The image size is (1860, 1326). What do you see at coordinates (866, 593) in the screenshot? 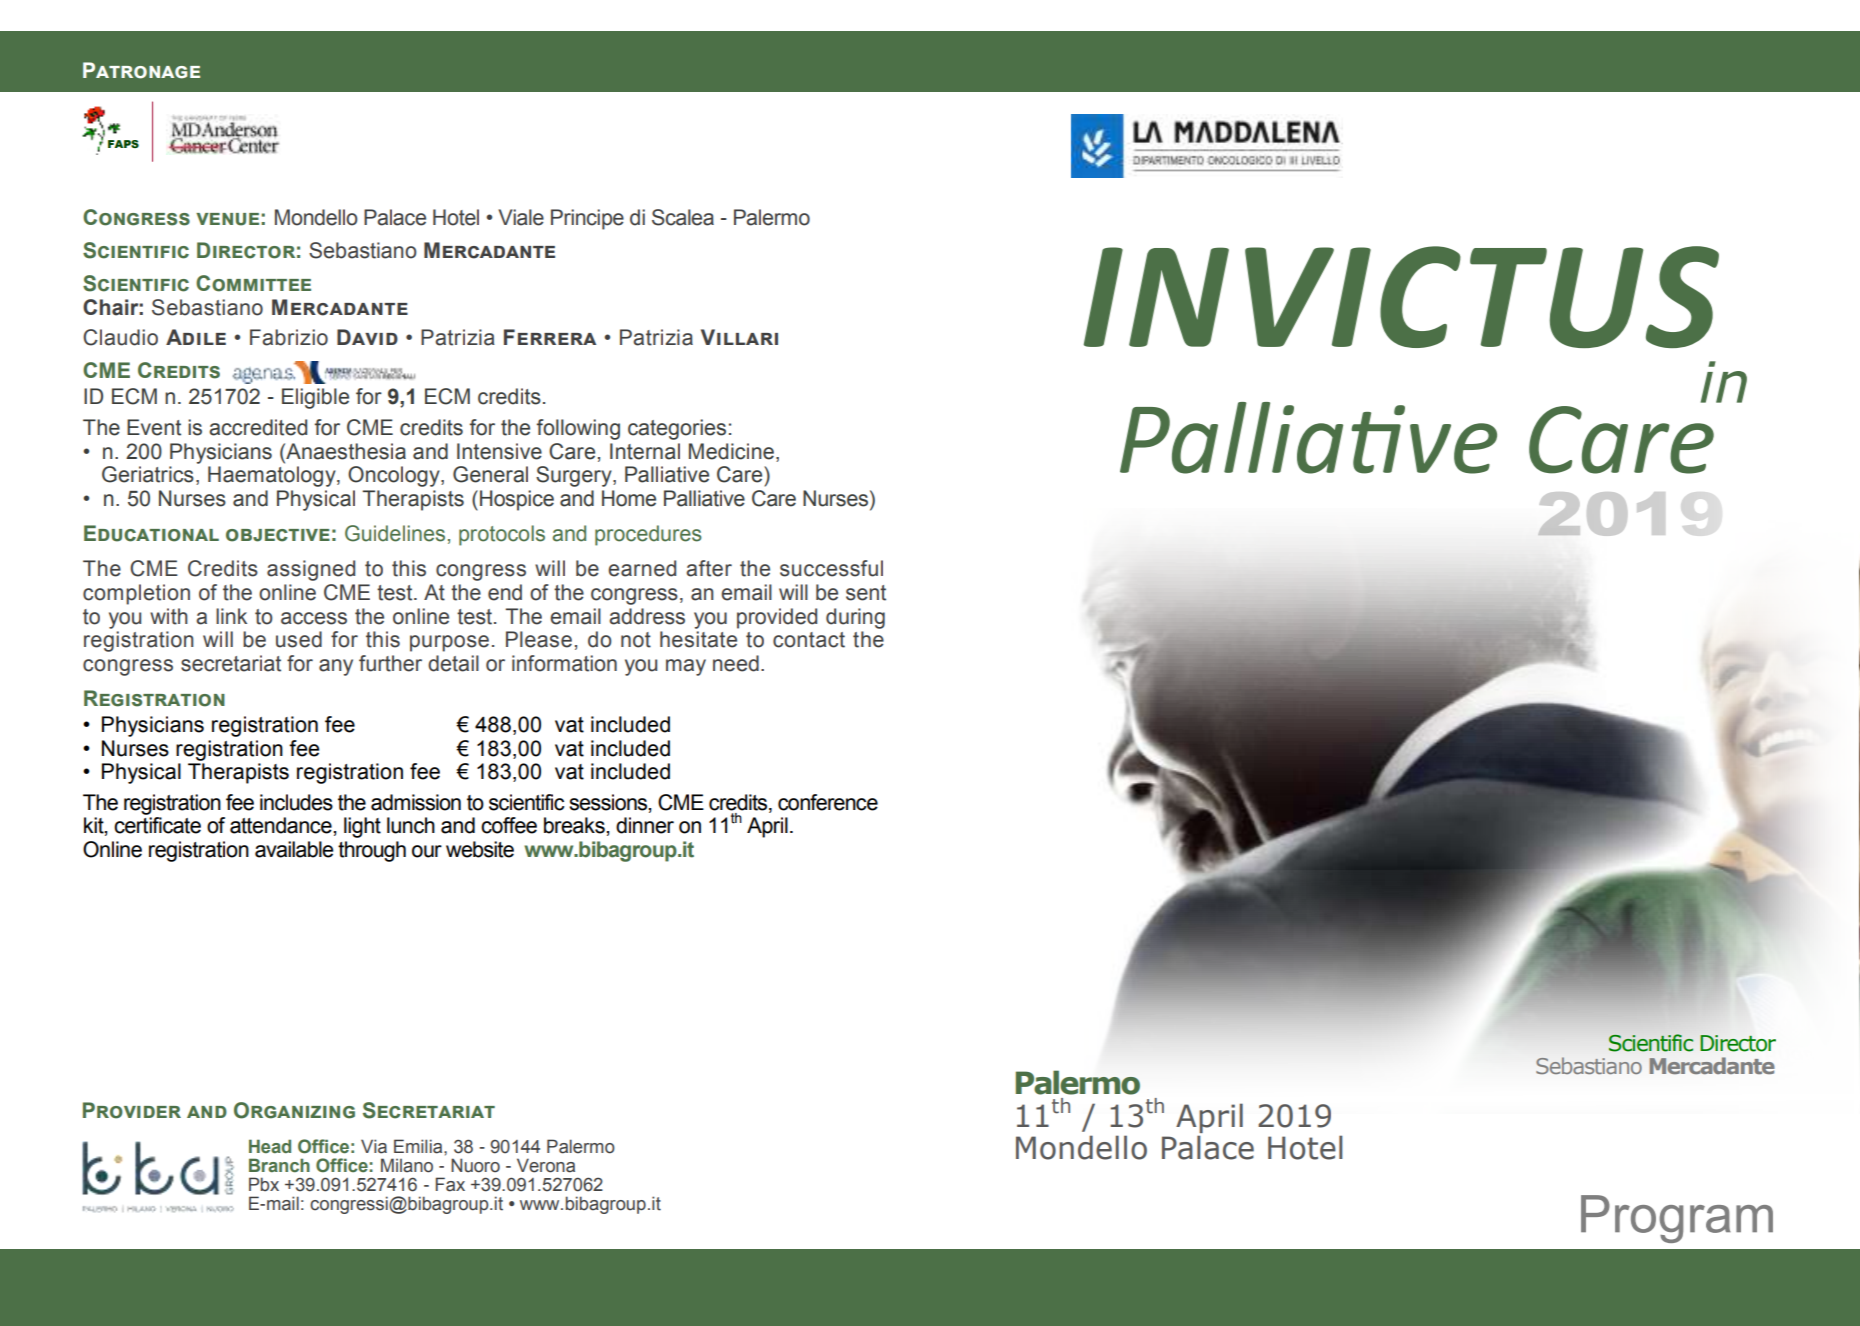
I see `sent` at bounding box center [866, 593].
